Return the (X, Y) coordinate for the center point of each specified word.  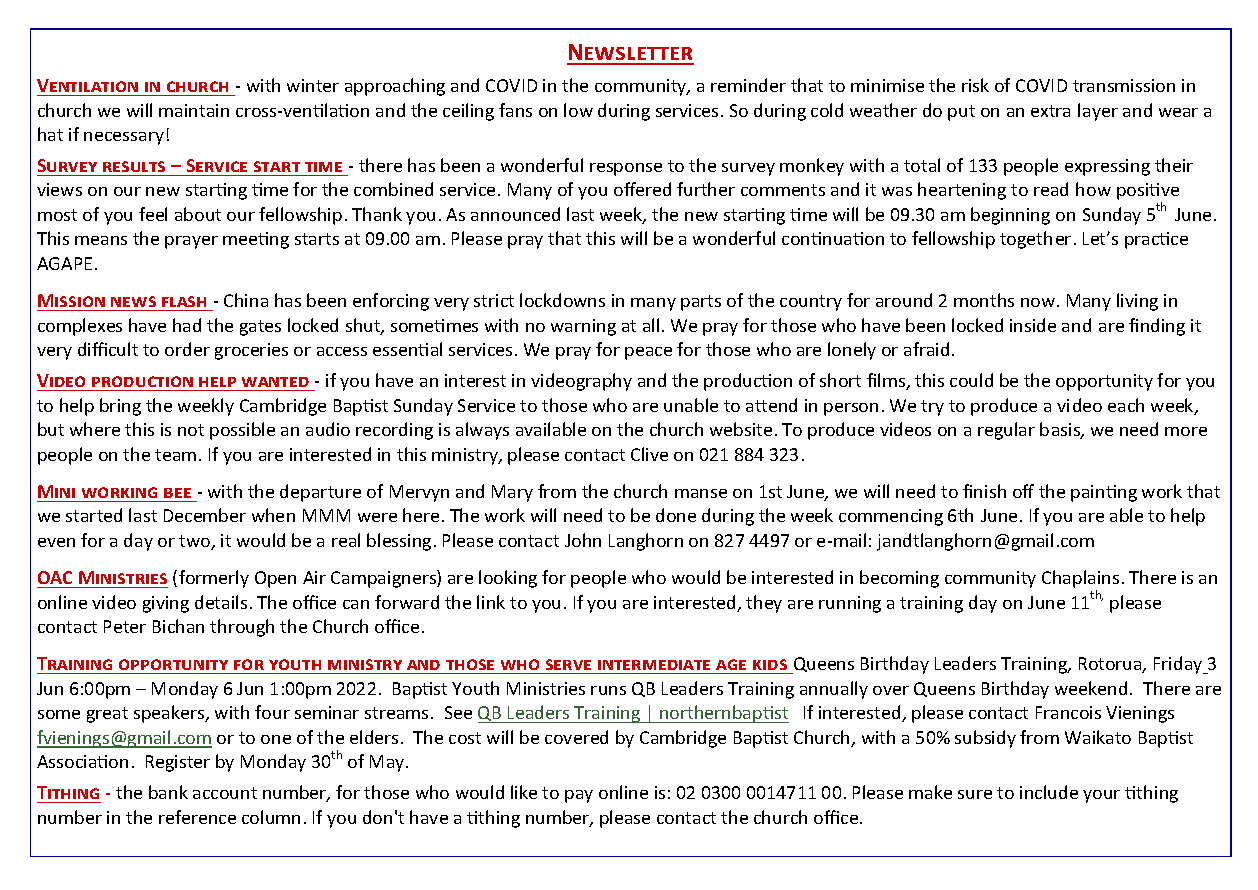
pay (579, 796)
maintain (194, 110)
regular (1006, 431)
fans (515, 110)
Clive (649, 454)
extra (1050, 111)
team (175, 455)
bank (168, 792)
